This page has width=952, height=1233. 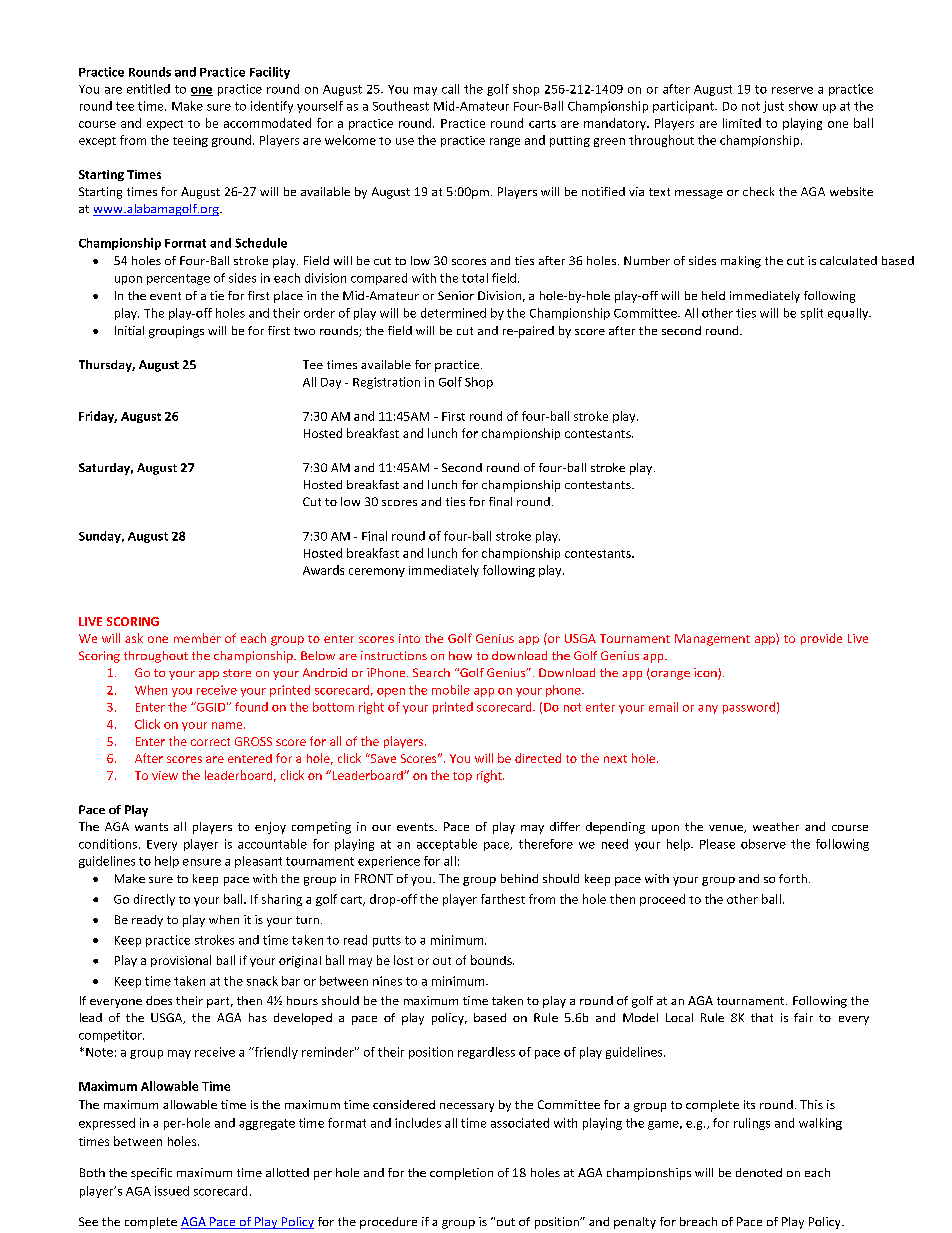 I want to click on issued, so click(x=172, y=1191).
